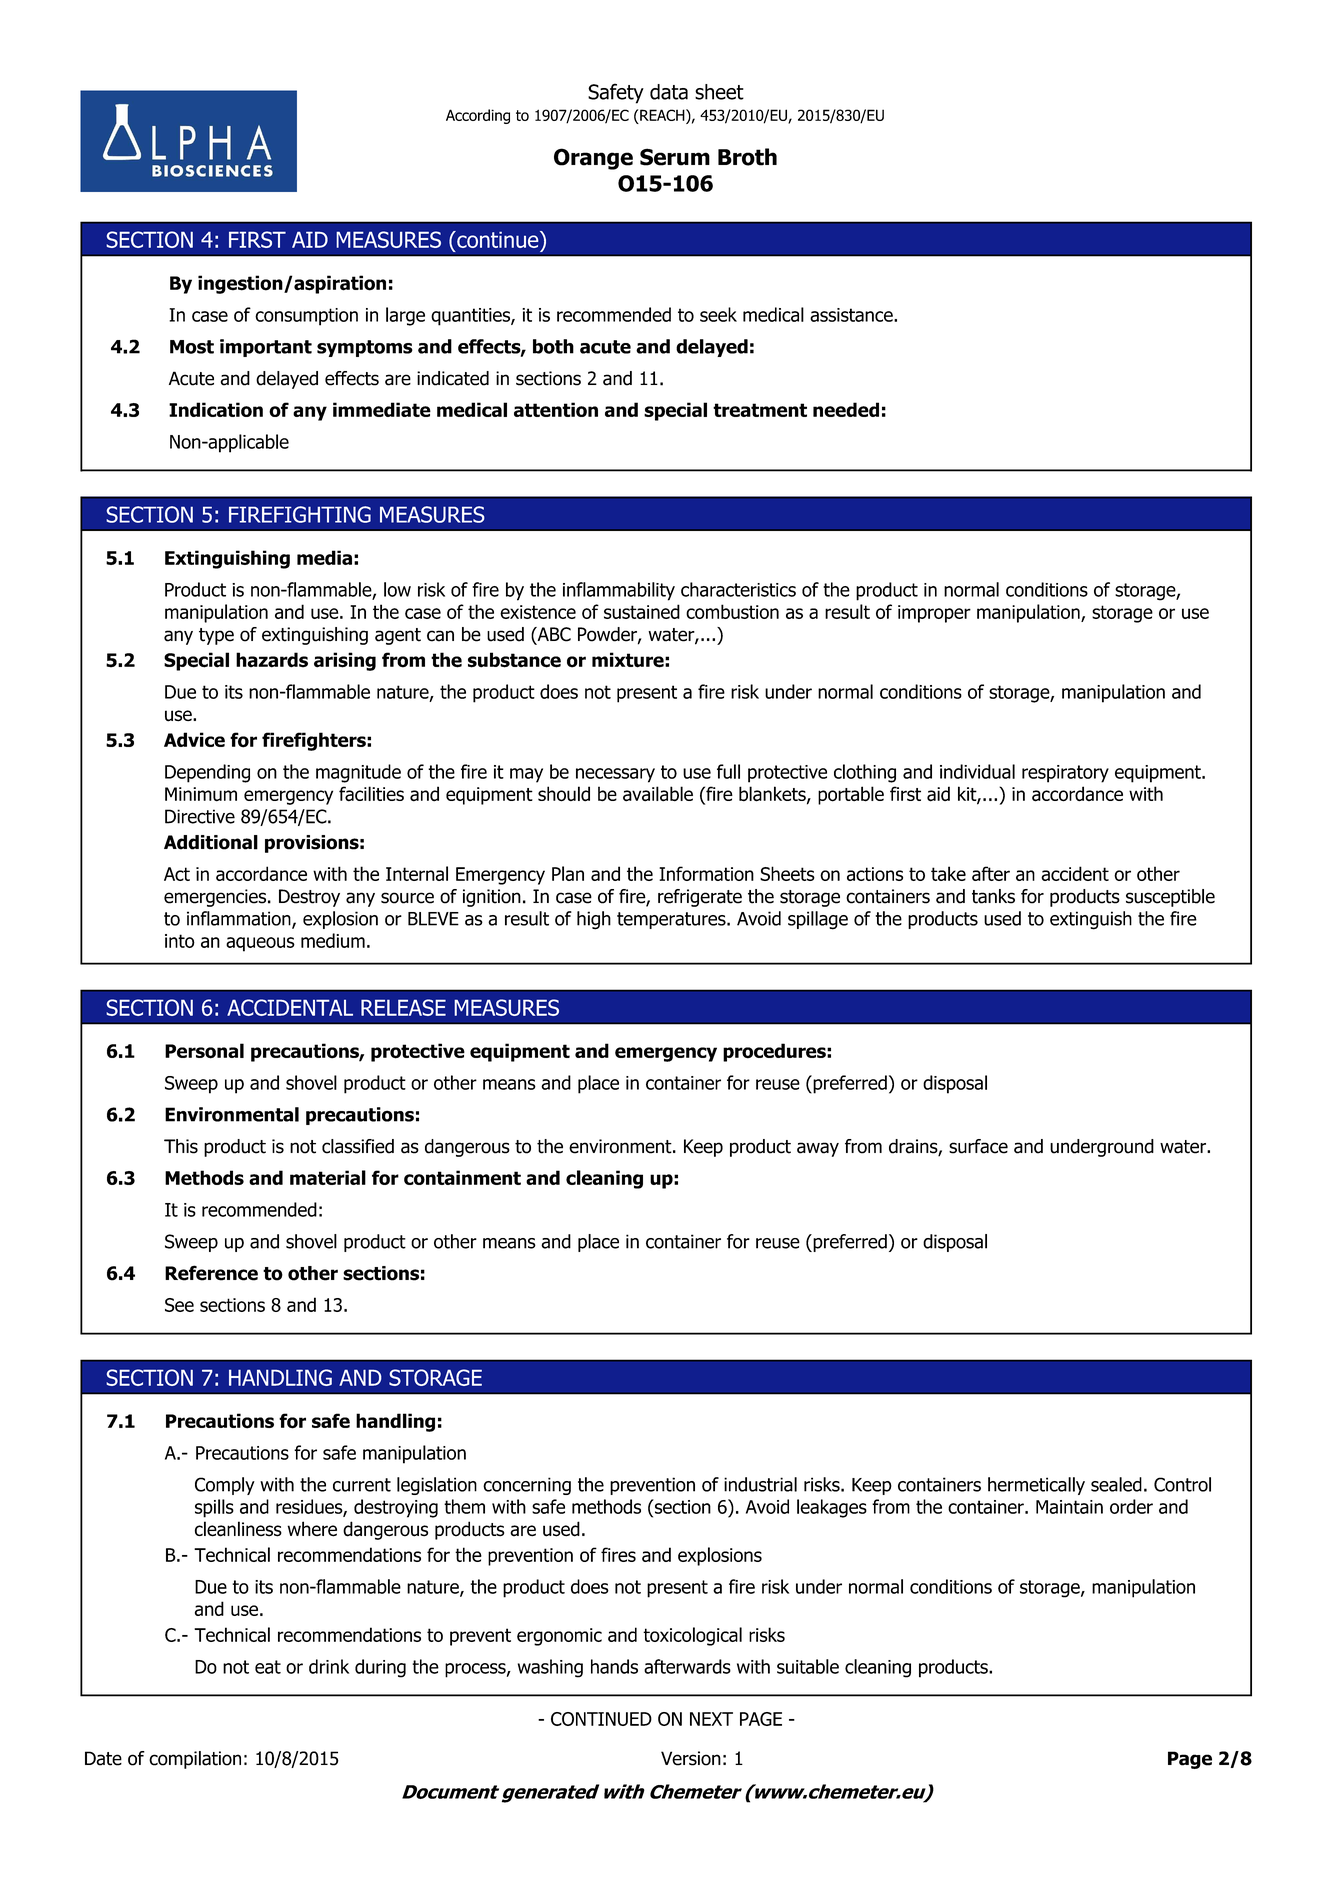  What do you see at coordinates (195, 1760) in the page?
I see `compilation` at bounding box center [195, 1760].
